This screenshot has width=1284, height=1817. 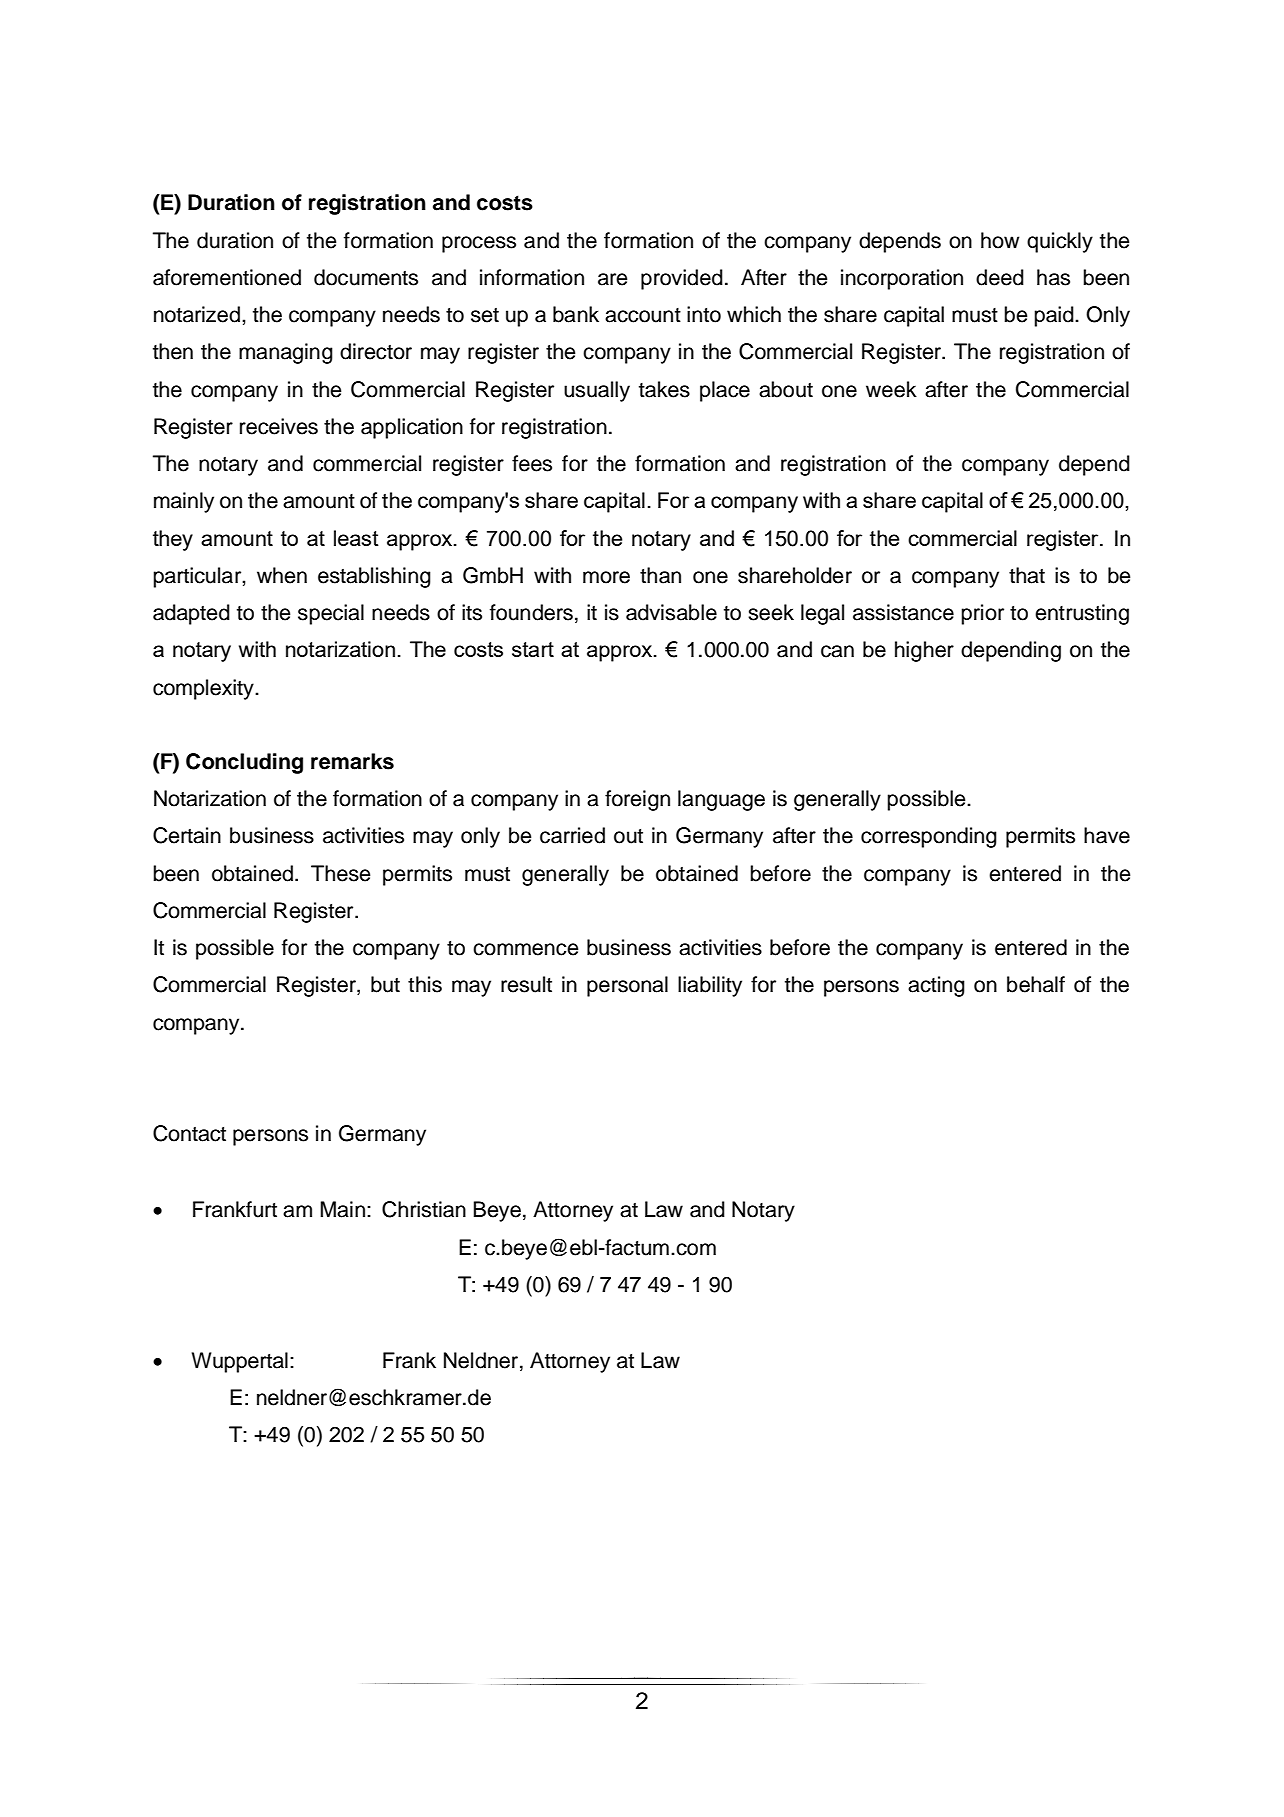 I want to click on Christian, so click(x=424, y=1209).
